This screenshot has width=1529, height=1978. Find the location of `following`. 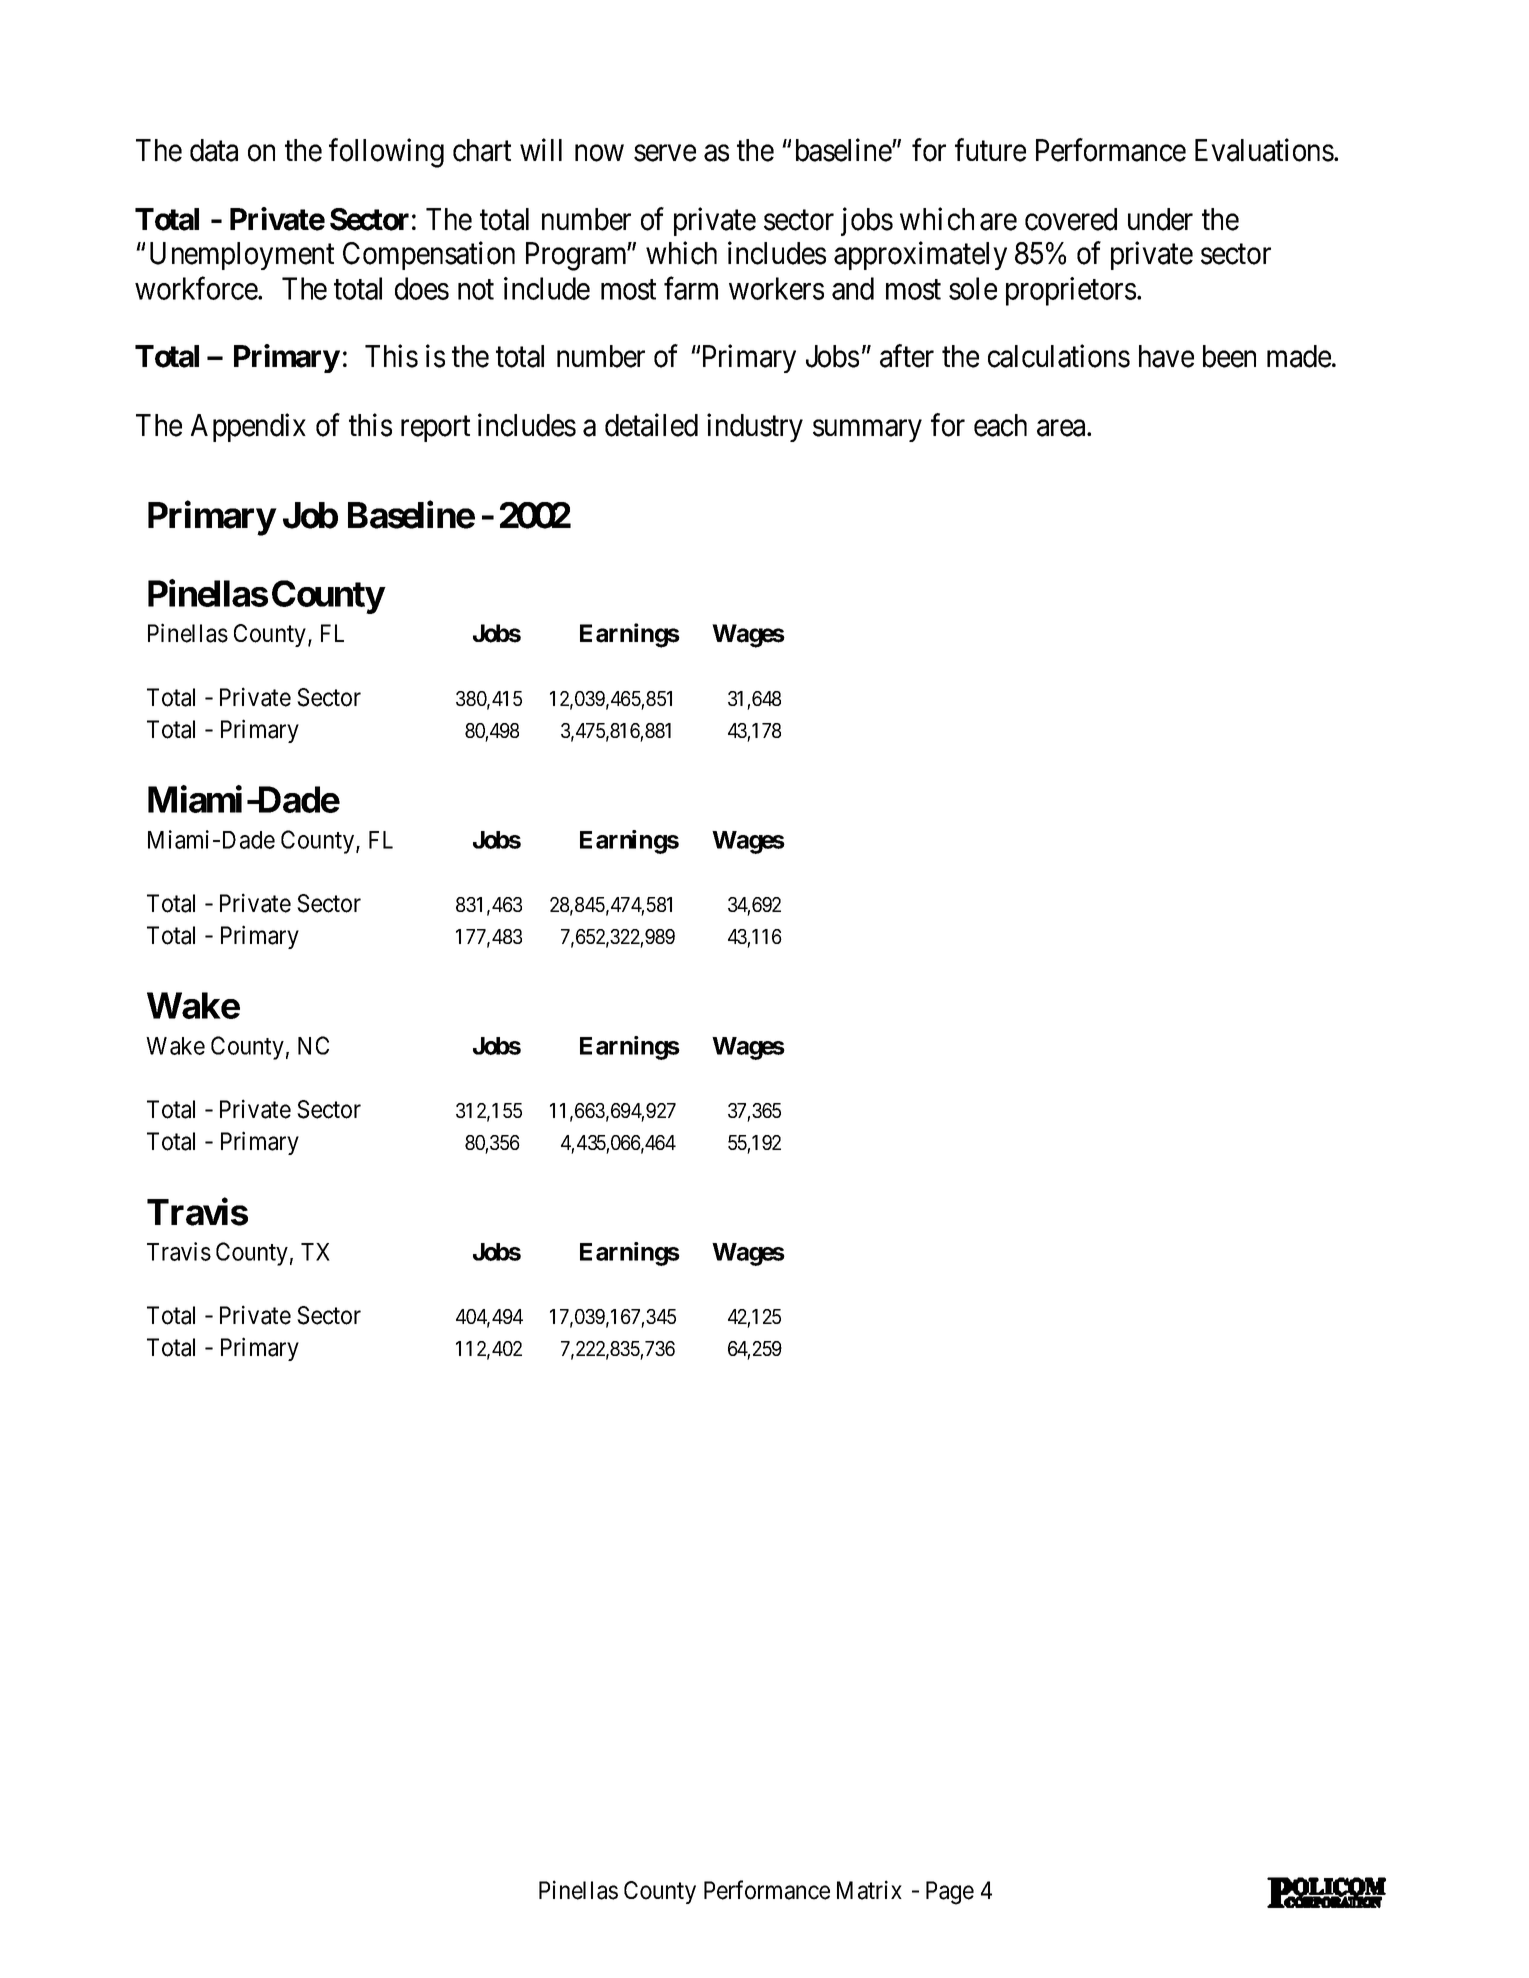

following is located at coordinates (386, 153).
